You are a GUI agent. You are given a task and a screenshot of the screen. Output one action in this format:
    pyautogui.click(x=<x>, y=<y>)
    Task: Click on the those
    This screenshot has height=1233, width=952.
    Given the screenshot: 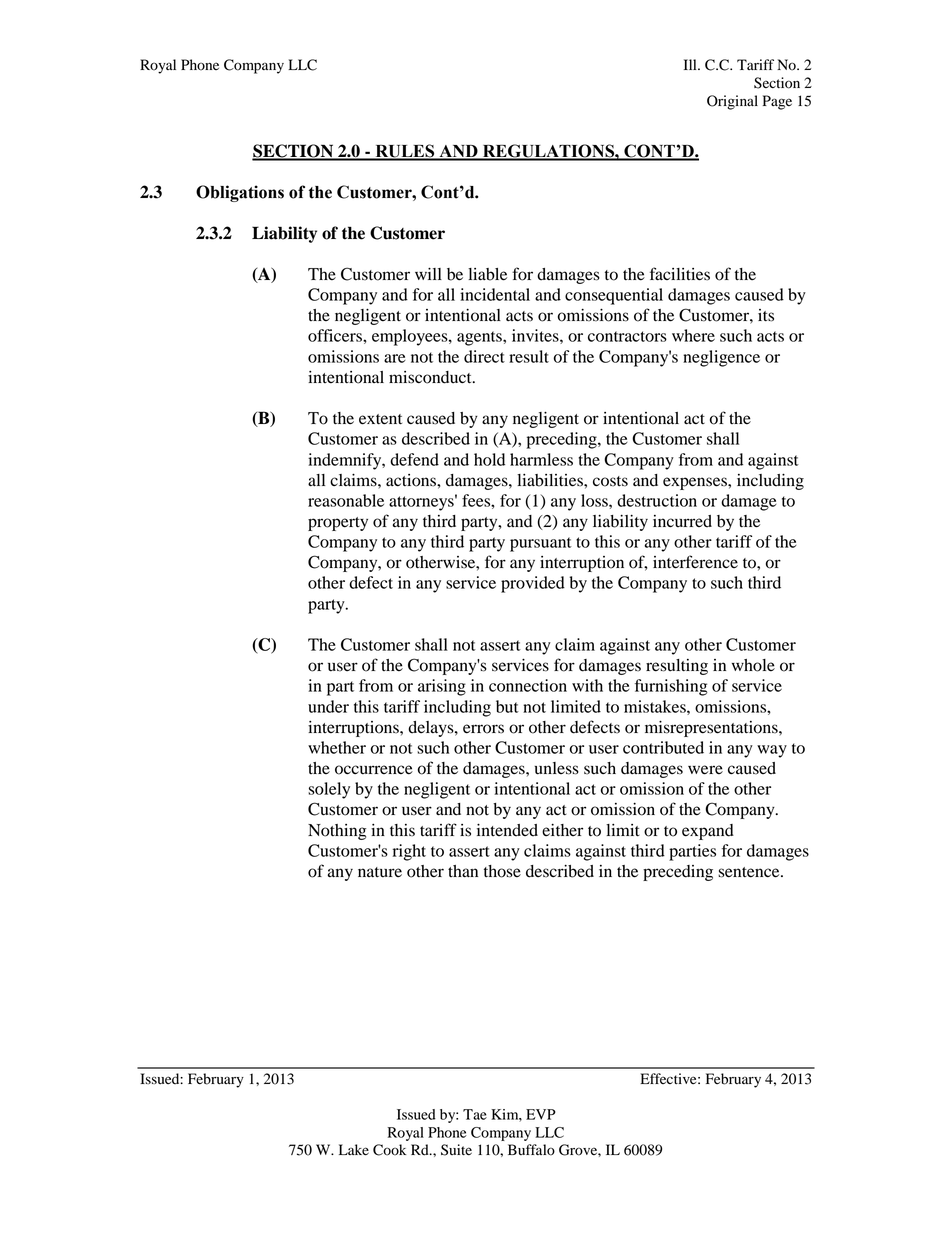 What is the action you would take?
    pyautogui.click(x=502, y=871)
